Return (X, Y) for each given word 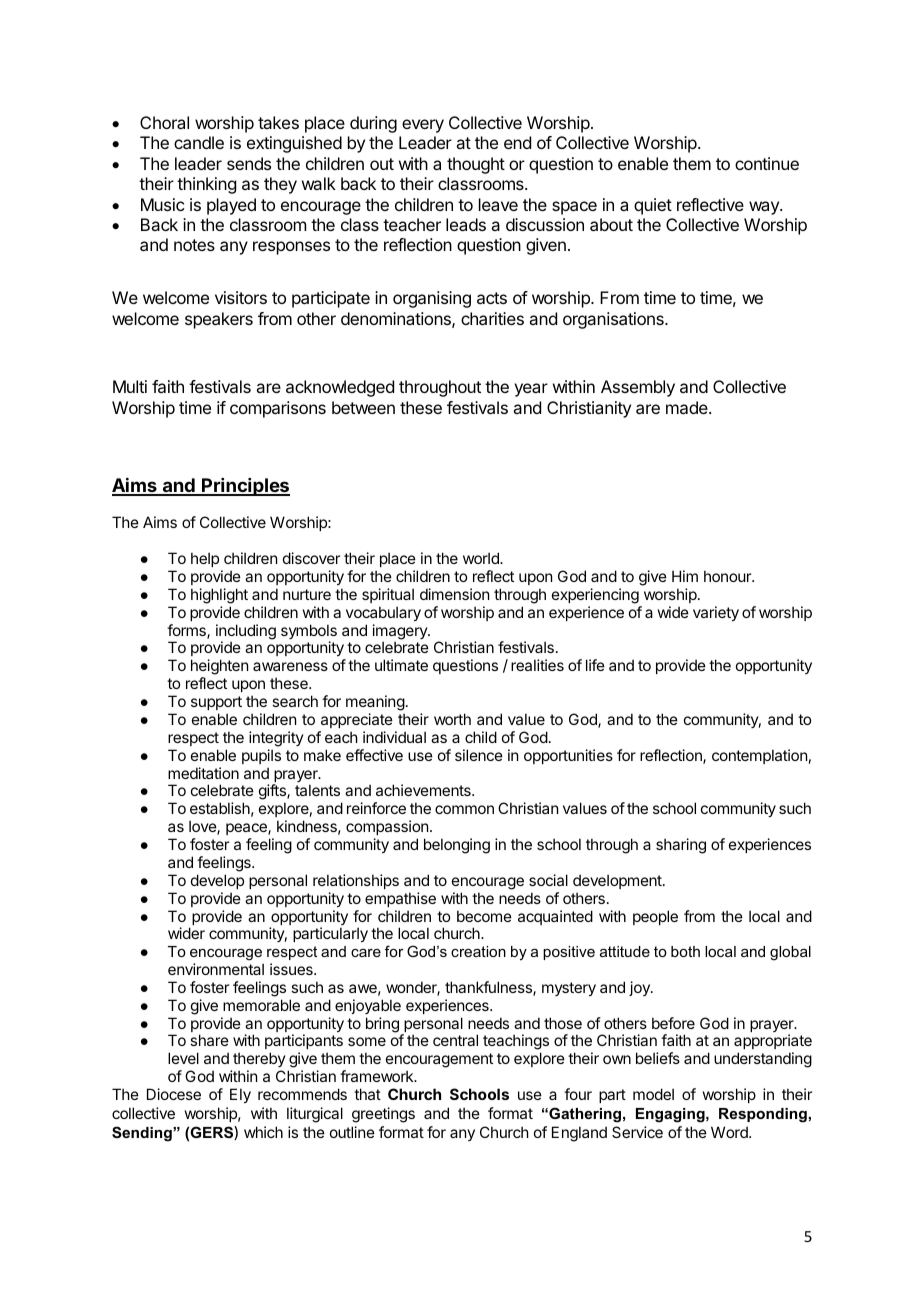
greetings (383, 1115)
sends (249, 163)
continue (767, 163)
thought (476, 165)
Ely (240, 1095)
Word (730, 1132)
